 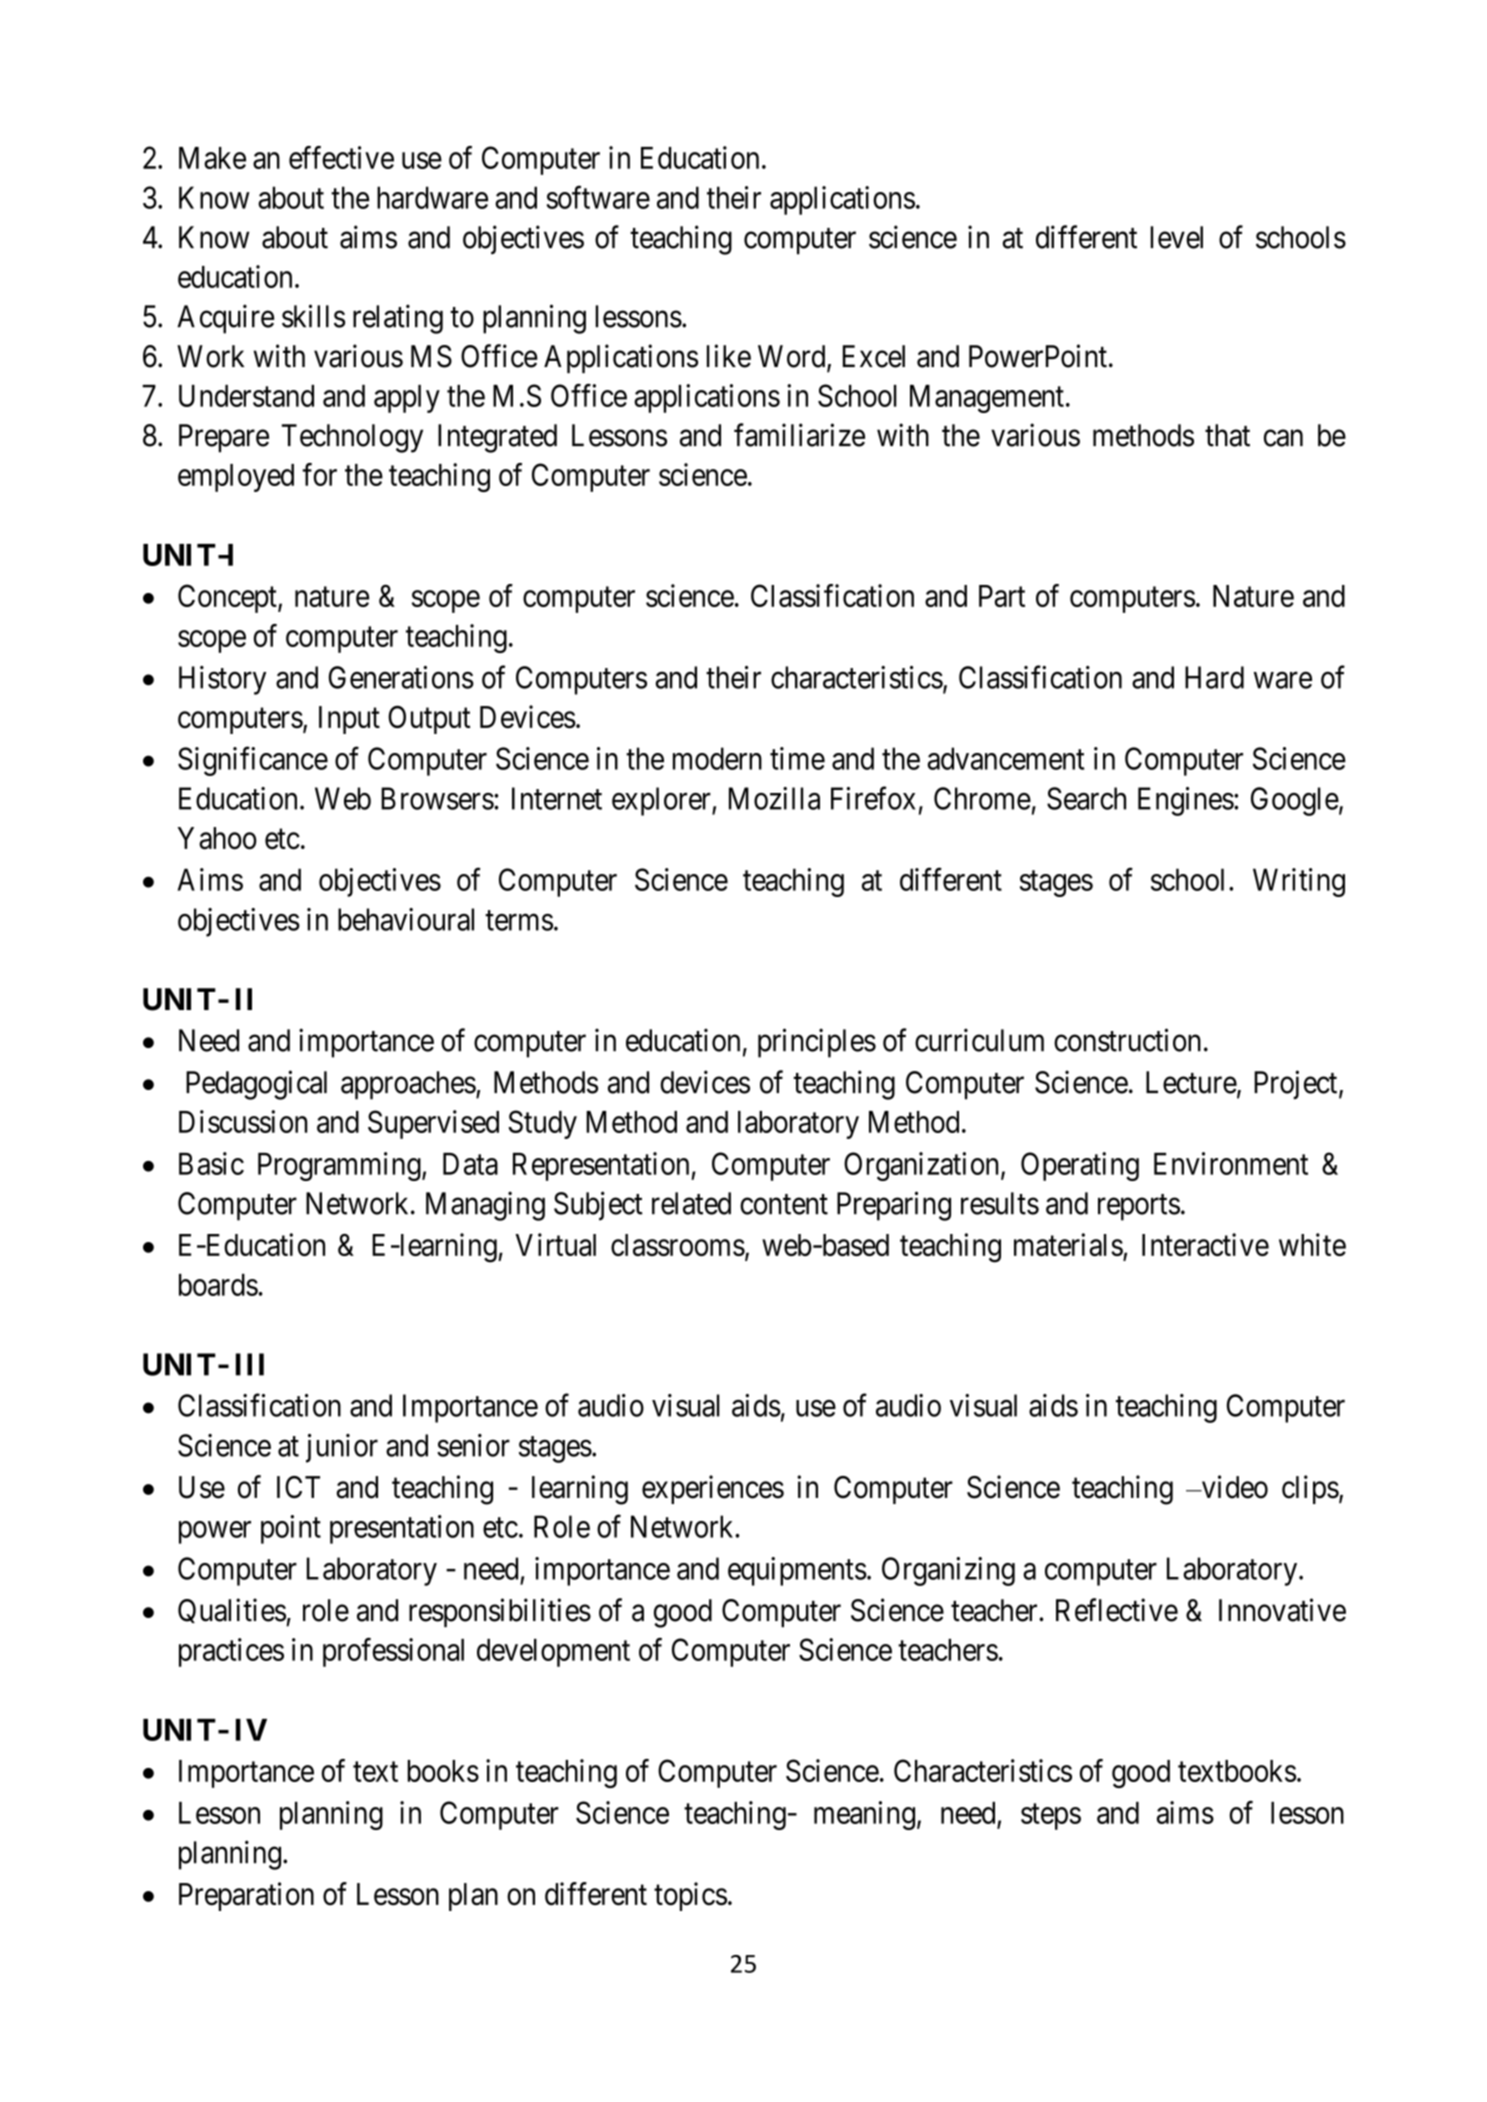 What do you see at coordinates (246, 1896) in the screenshot?
I see `Preparation` at bounding box center [246, 1896].
